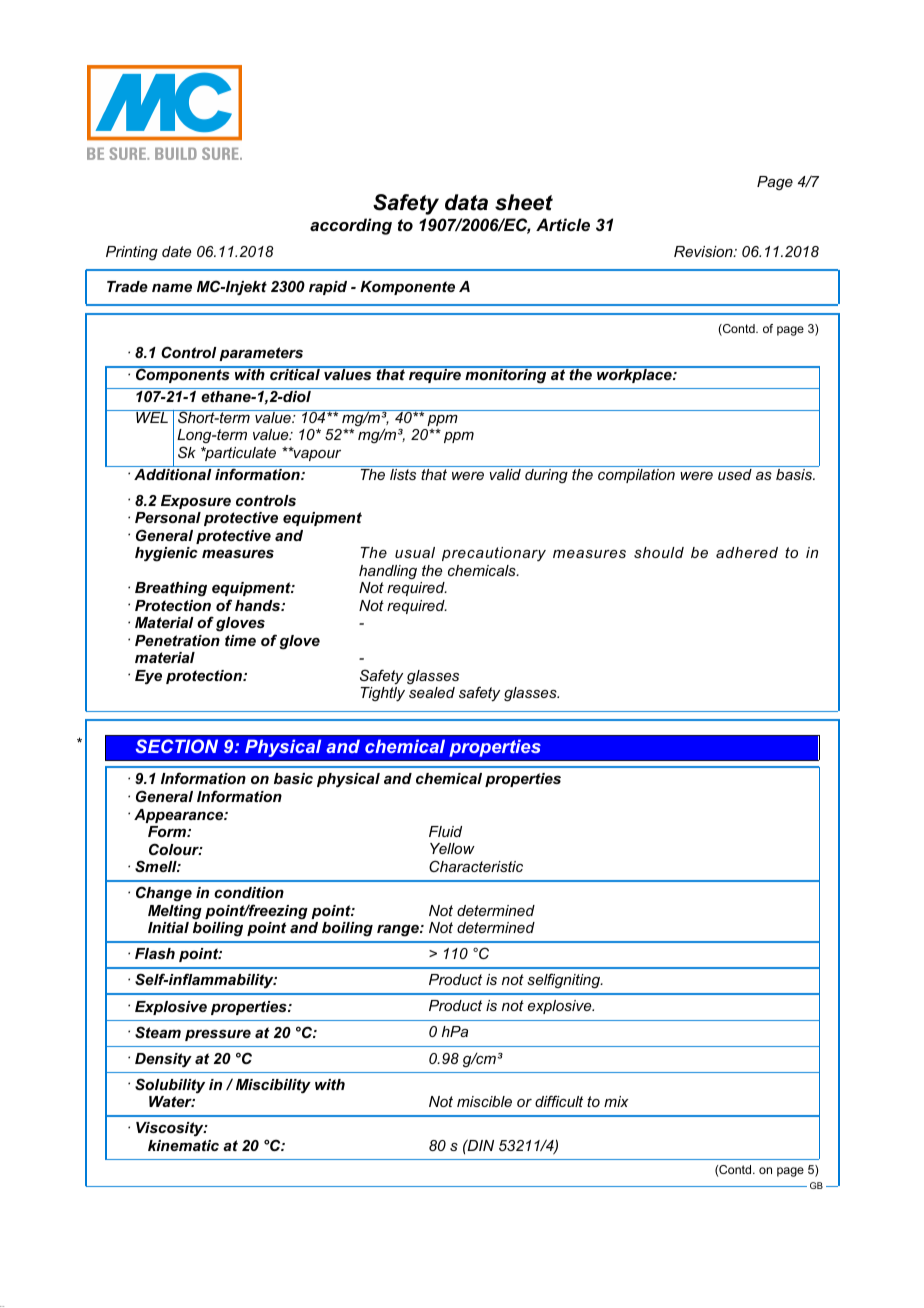  I want to click on sealed, so click(432, 692).
